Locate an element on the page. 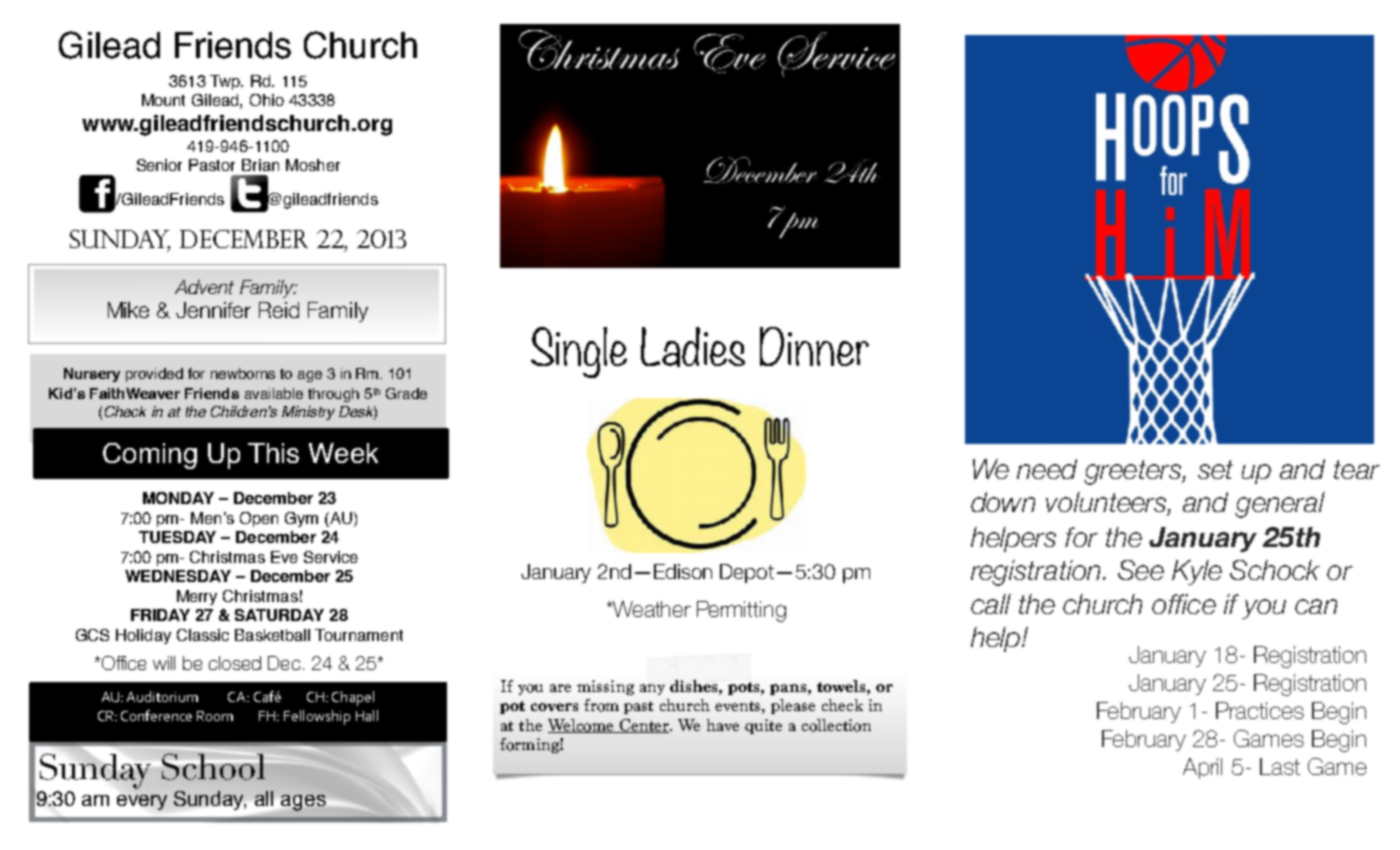 This page has width=1400, height=850. This is located at coordinates (273, 453).
